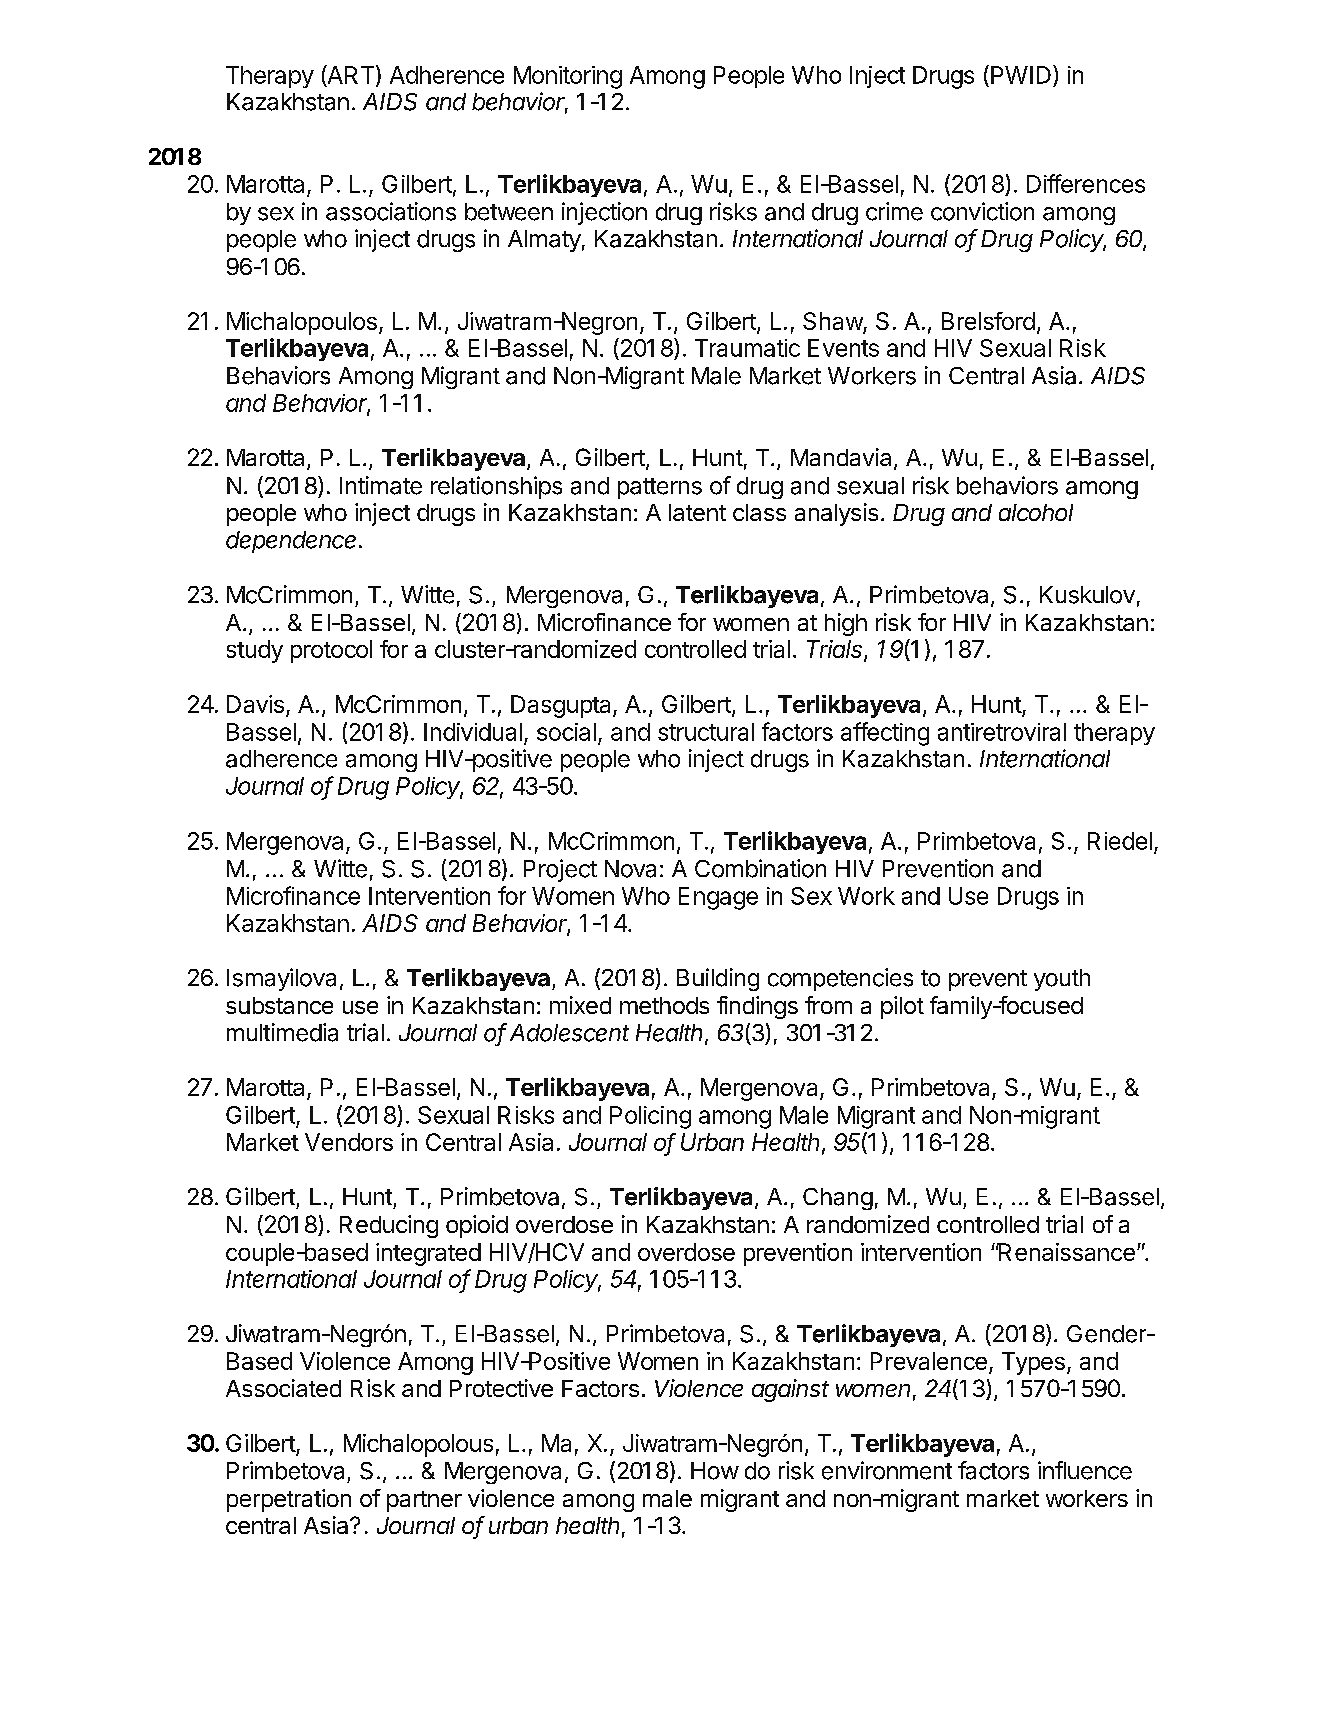 Image resolution: width=1325 pixels, height=1714 pixels. What do you see at coordinates (1036, 512) in the screenshot?
I see `alcohol` at bounding box center [1036, 512].
